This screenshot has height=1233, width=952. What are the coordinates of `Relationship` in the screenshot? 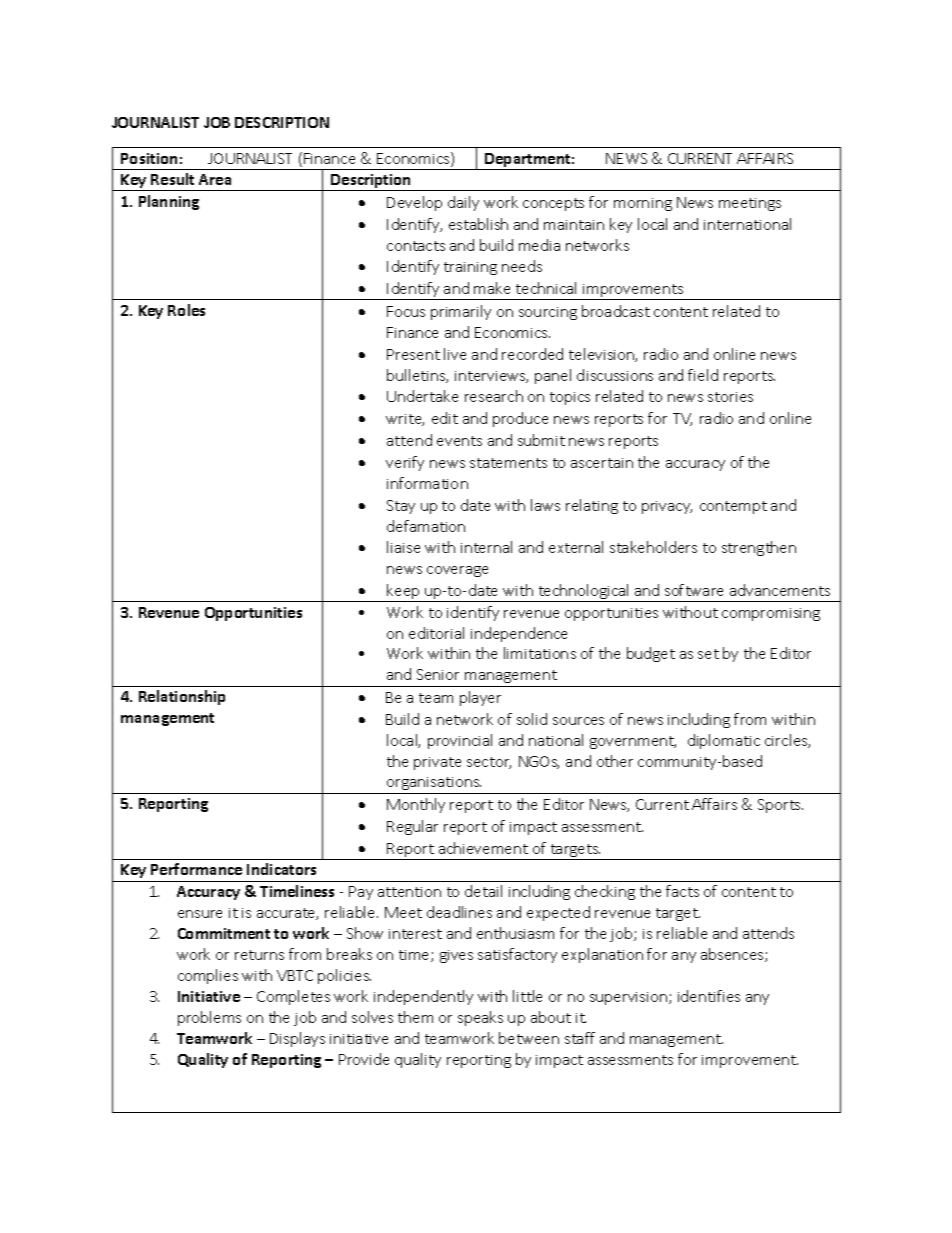 It's located at (182, 697).
